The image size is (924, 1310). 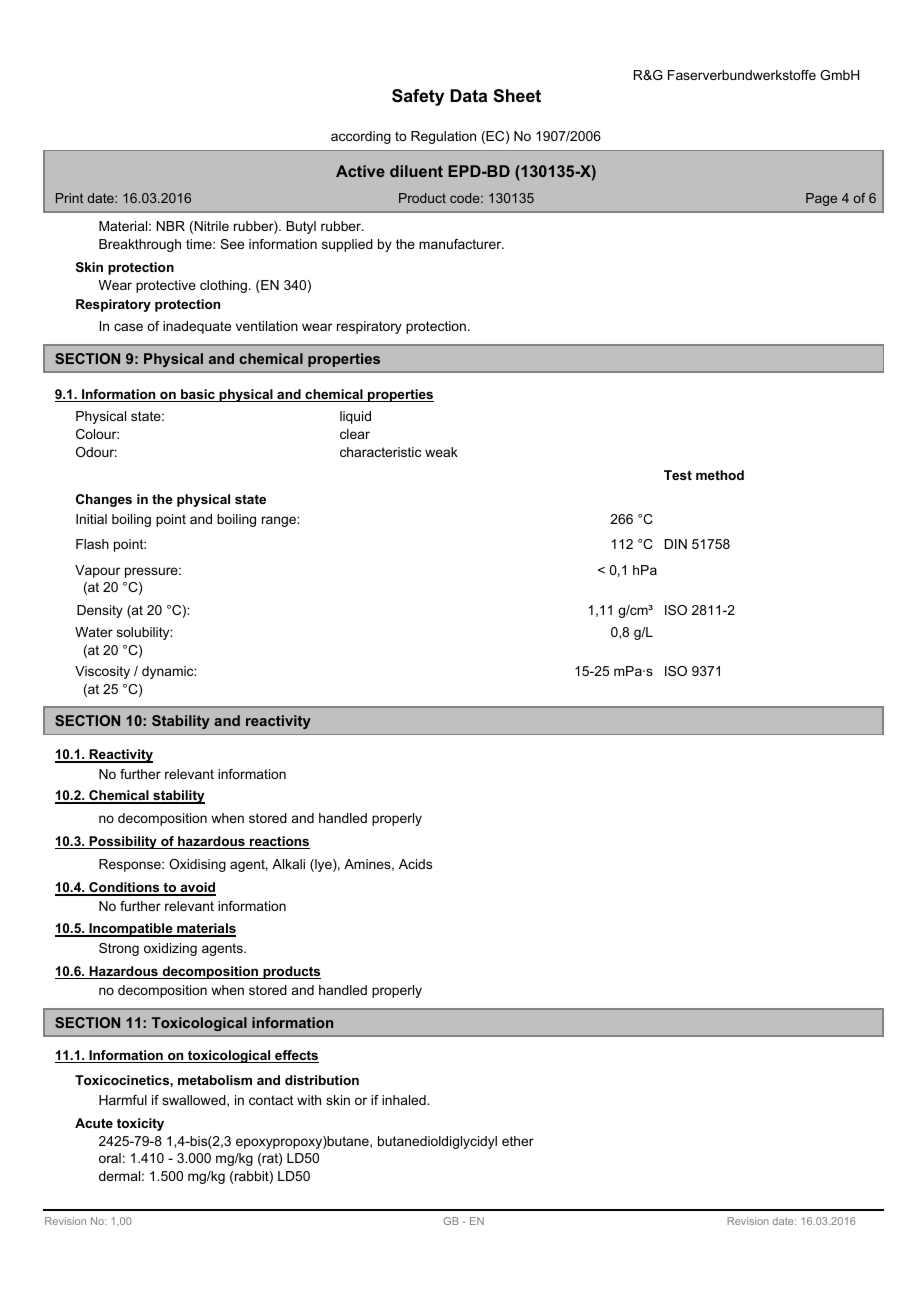 What do you see at coordinates (100, 611) in the image?
I see `Density` at bounding box center [100, 611].
